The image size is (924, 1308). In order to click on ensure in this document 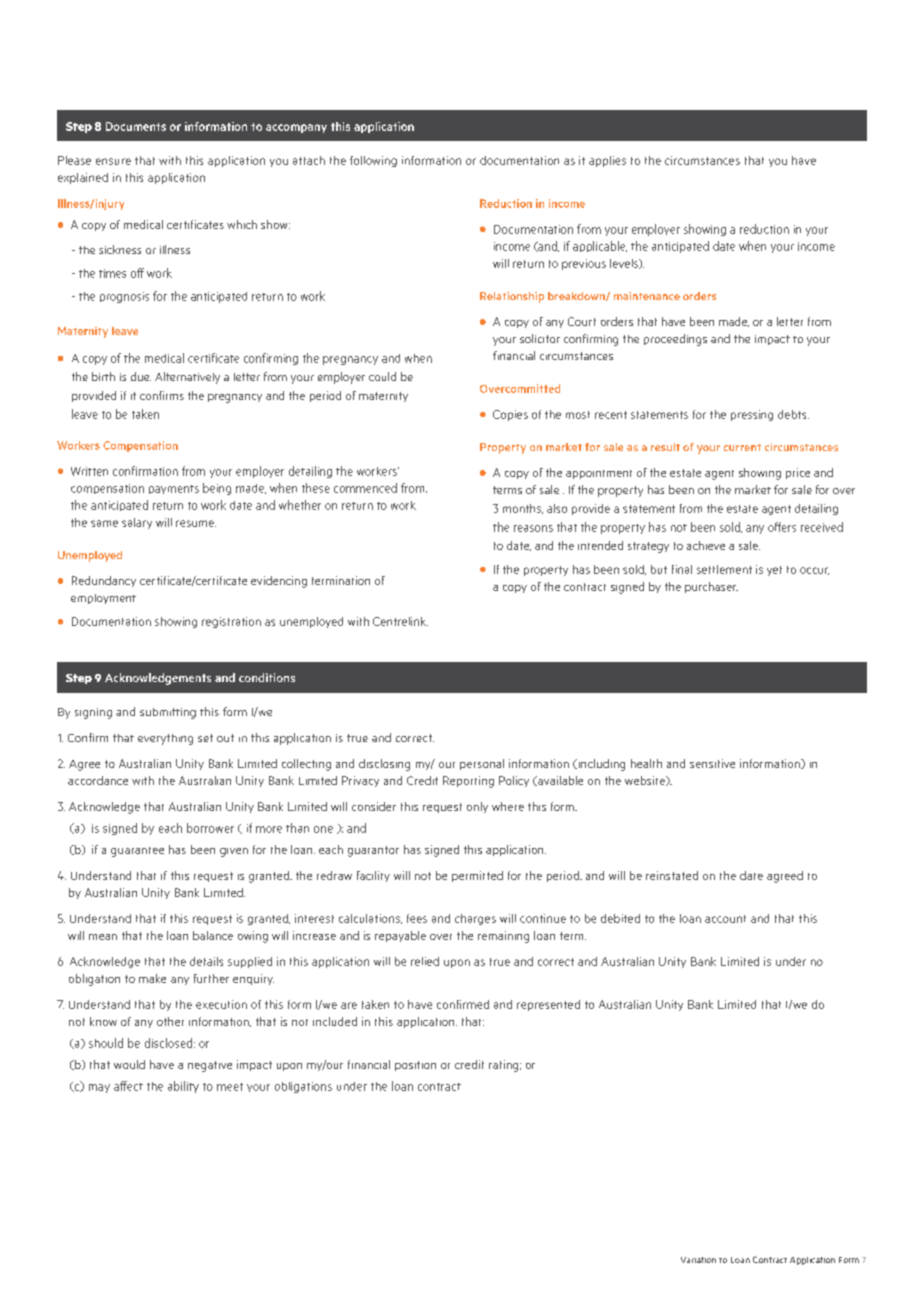, I will do `click(113, 161)`.
